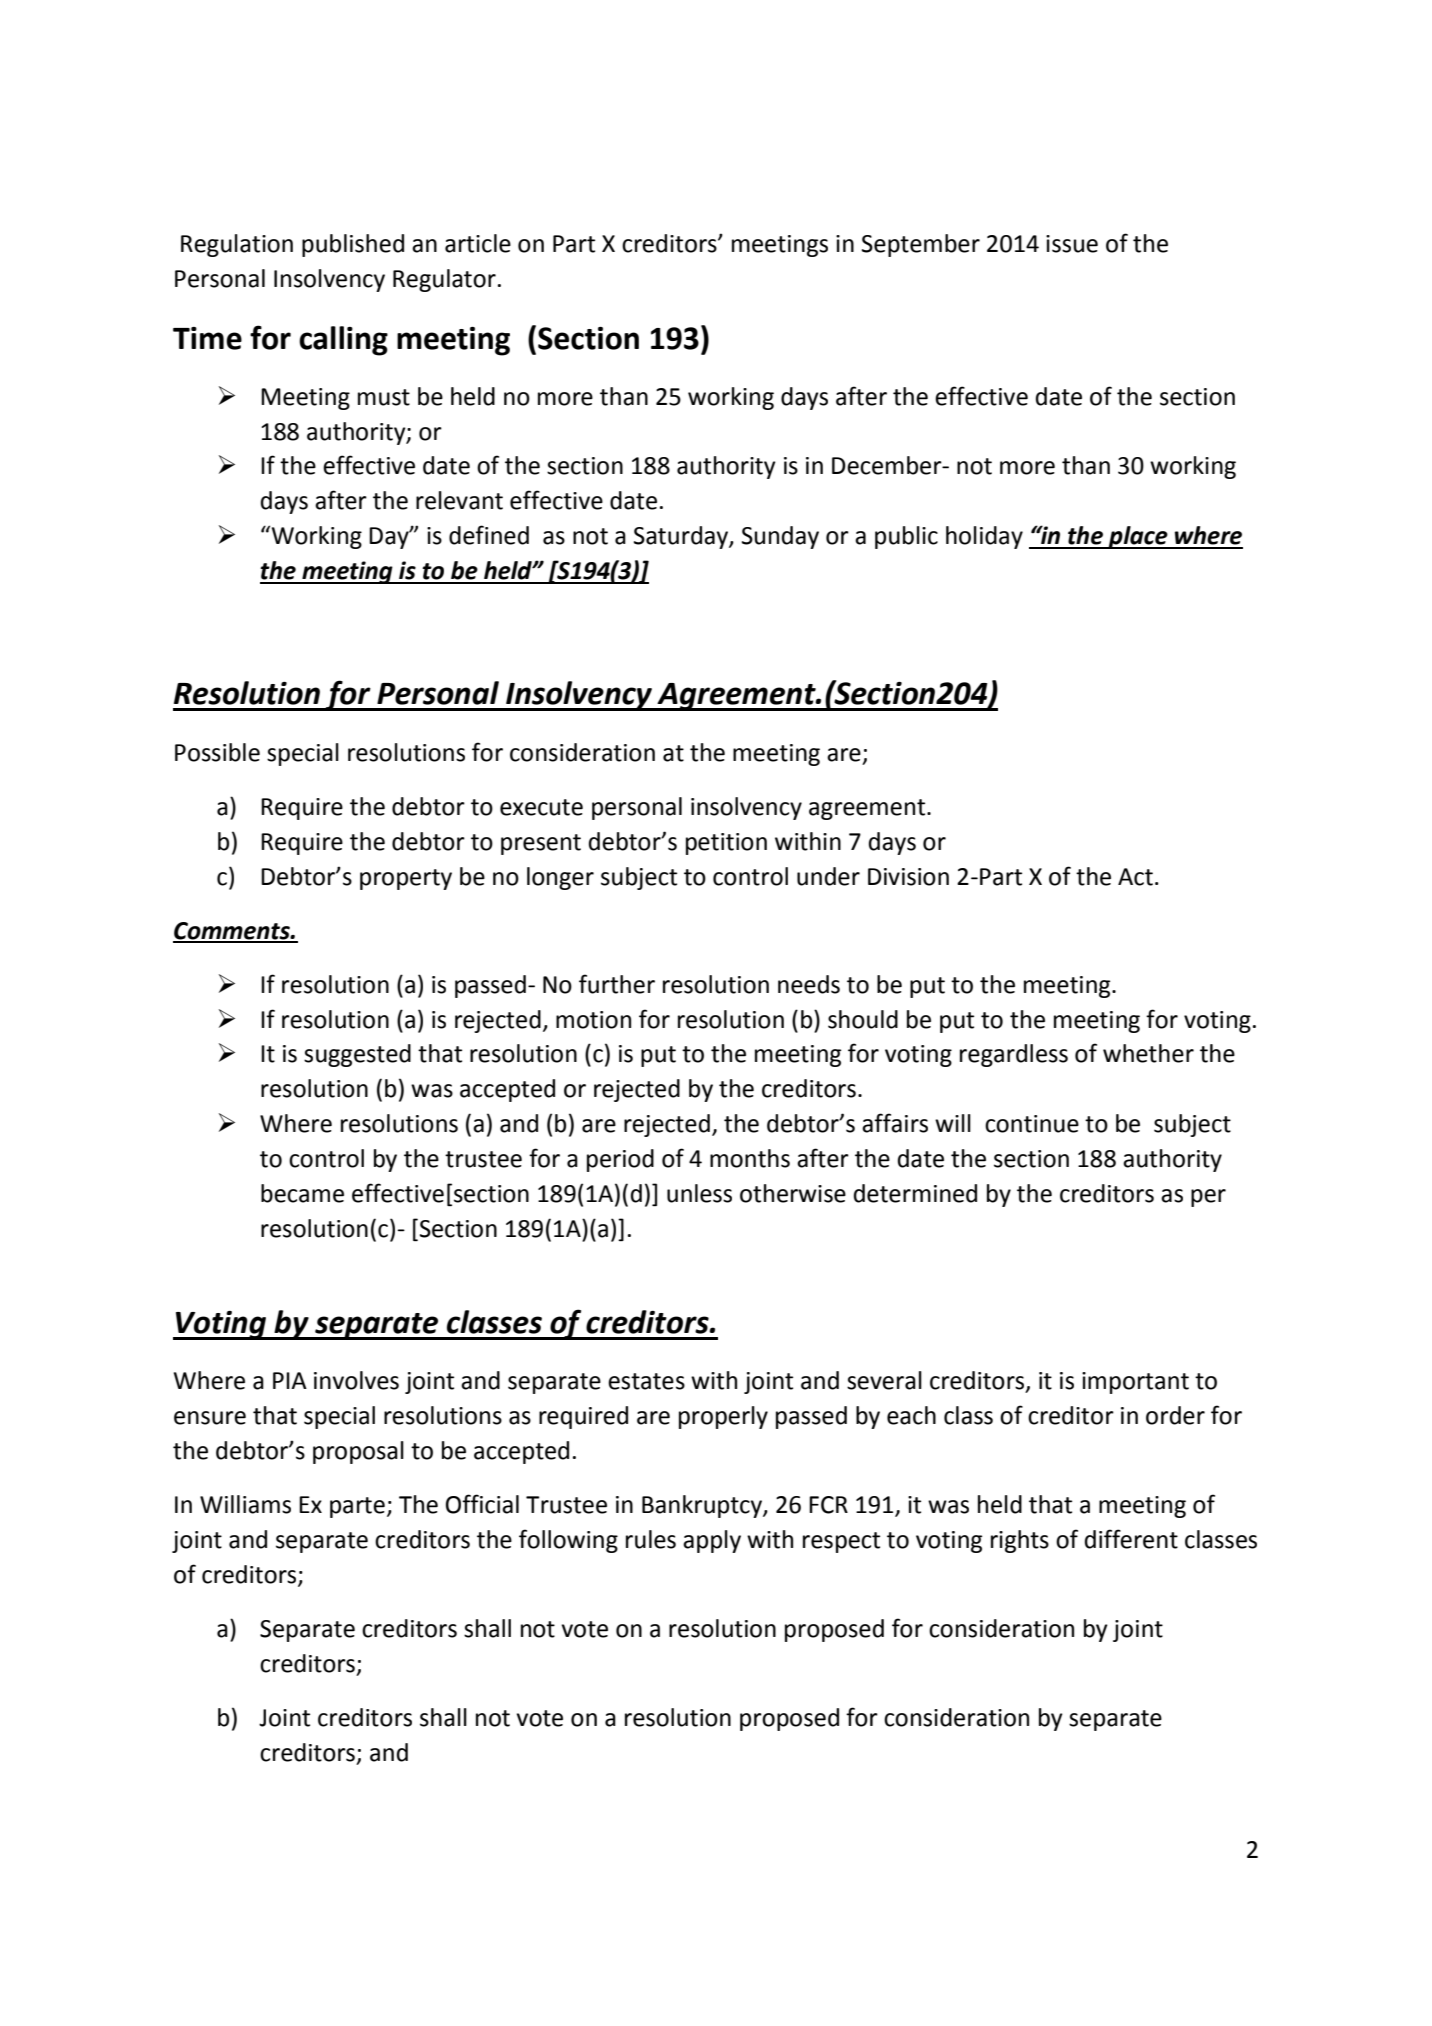 The width and height of the document is (1432, 2026). Describe the element at coordinates (302, 1193) in the document. I see `became` at that location.
